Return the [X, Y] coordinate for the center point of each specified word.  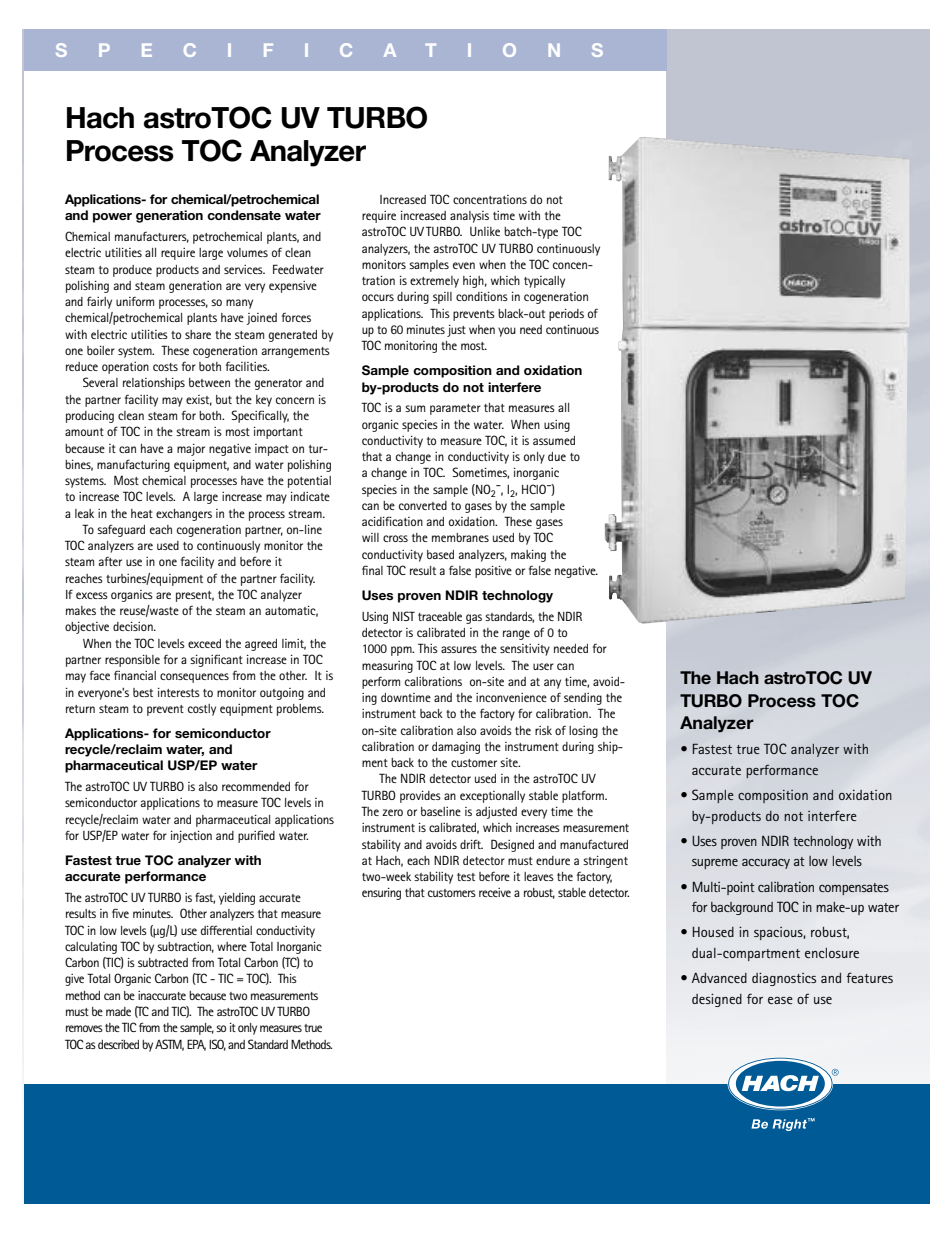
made [118, 1011]
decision [134, 626]
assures [459, 649]
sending [583, 699]
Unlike [485, 231]
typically [544, 282]
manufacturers [152, 237]
